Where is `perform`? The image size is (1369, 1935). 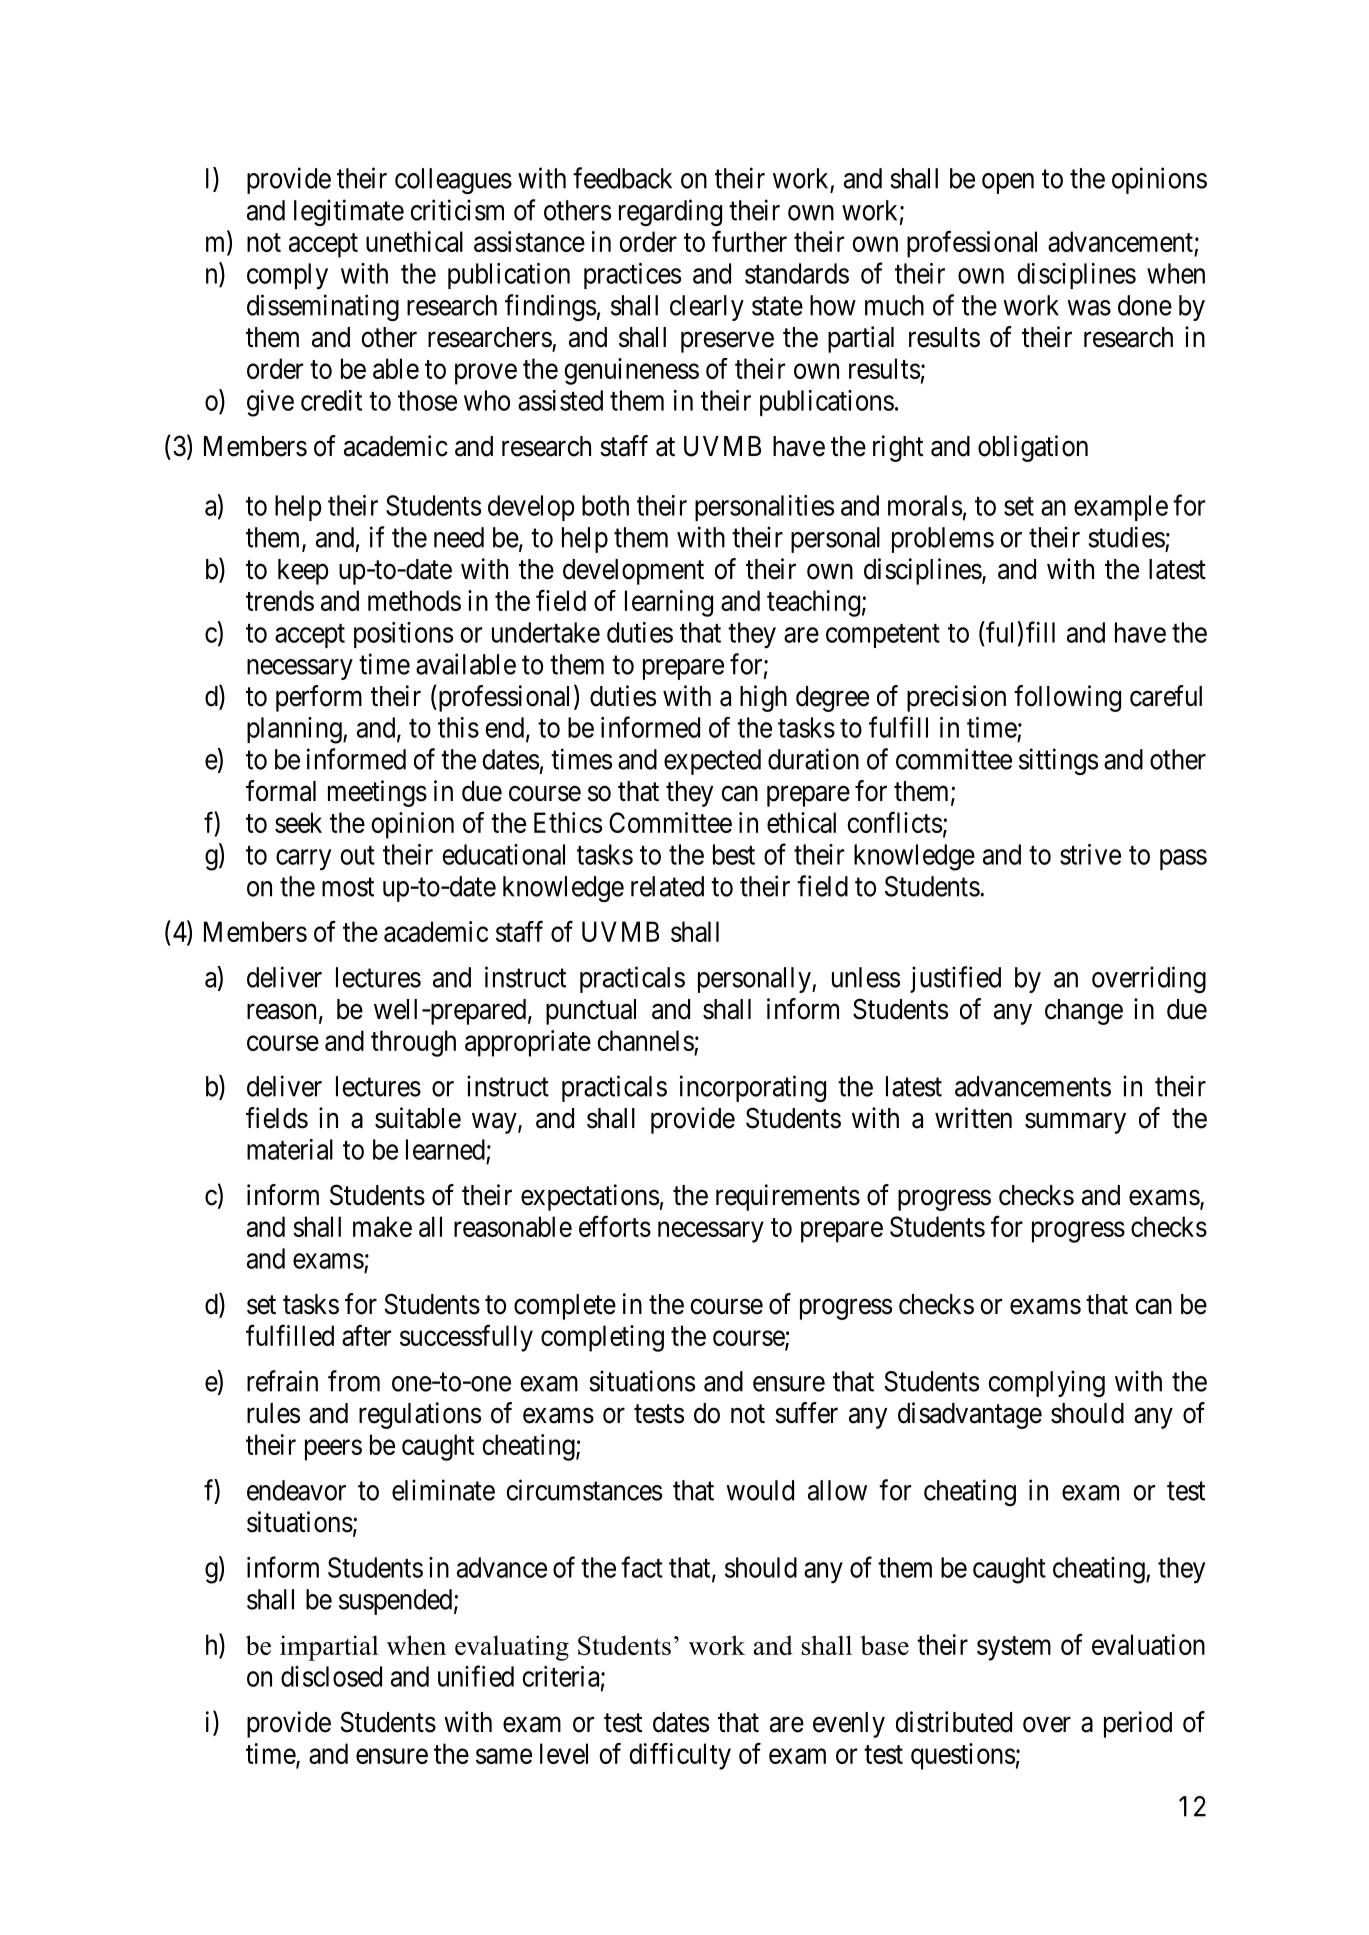
perform is located at coordinates (319, 698).
